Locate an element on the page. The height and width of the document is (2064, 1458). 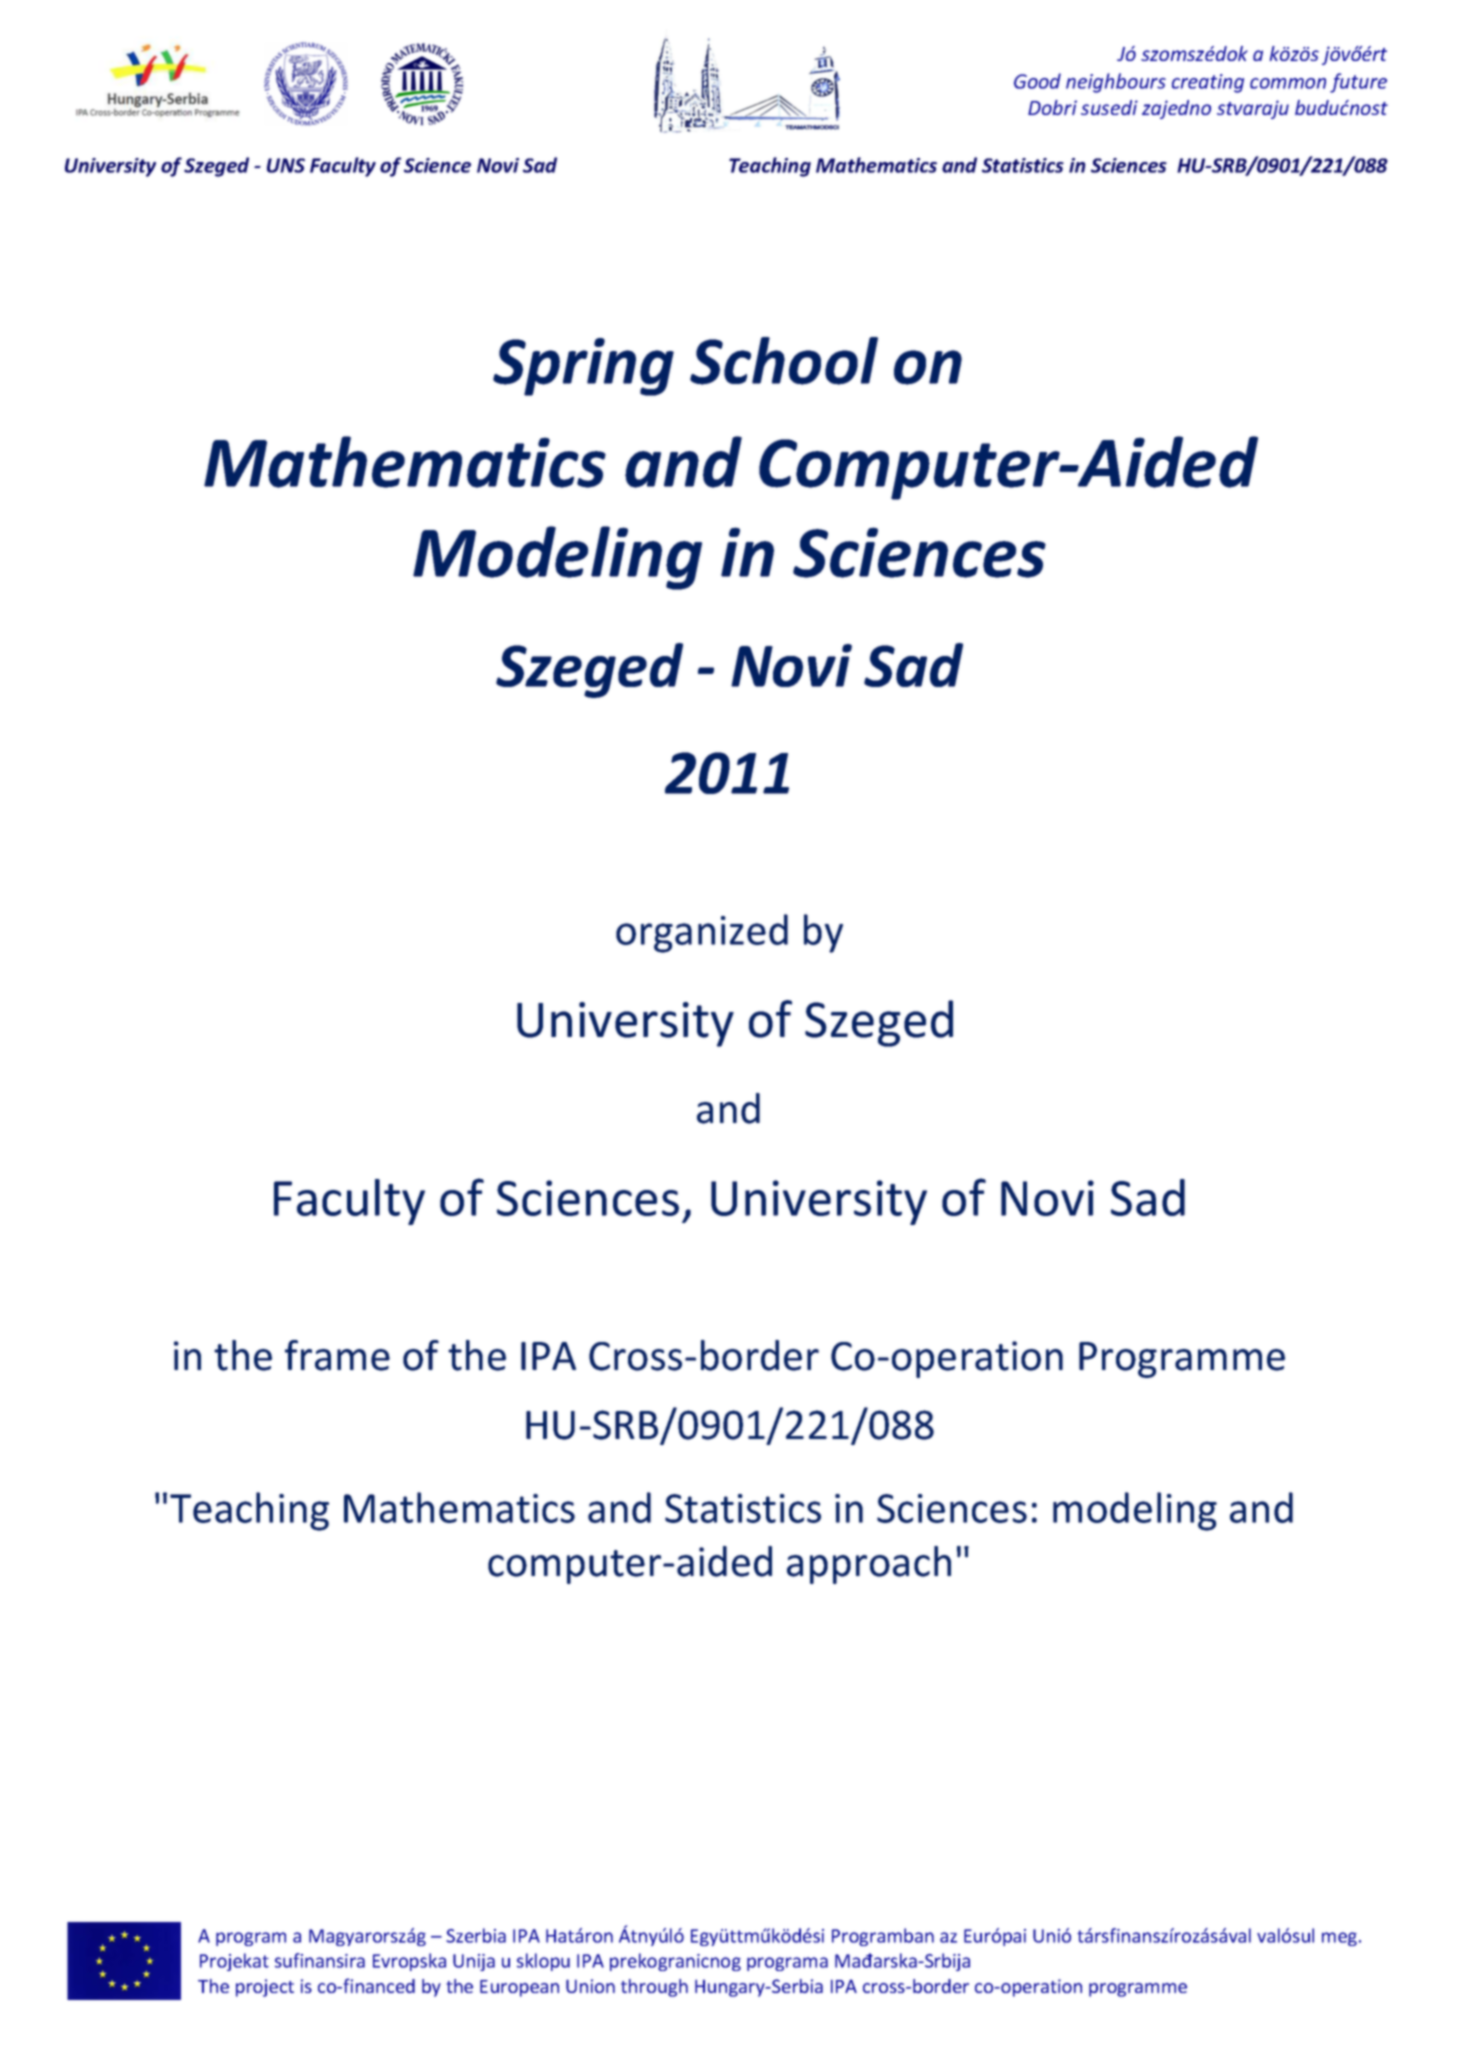
School is located at coordinates (784, 361).
